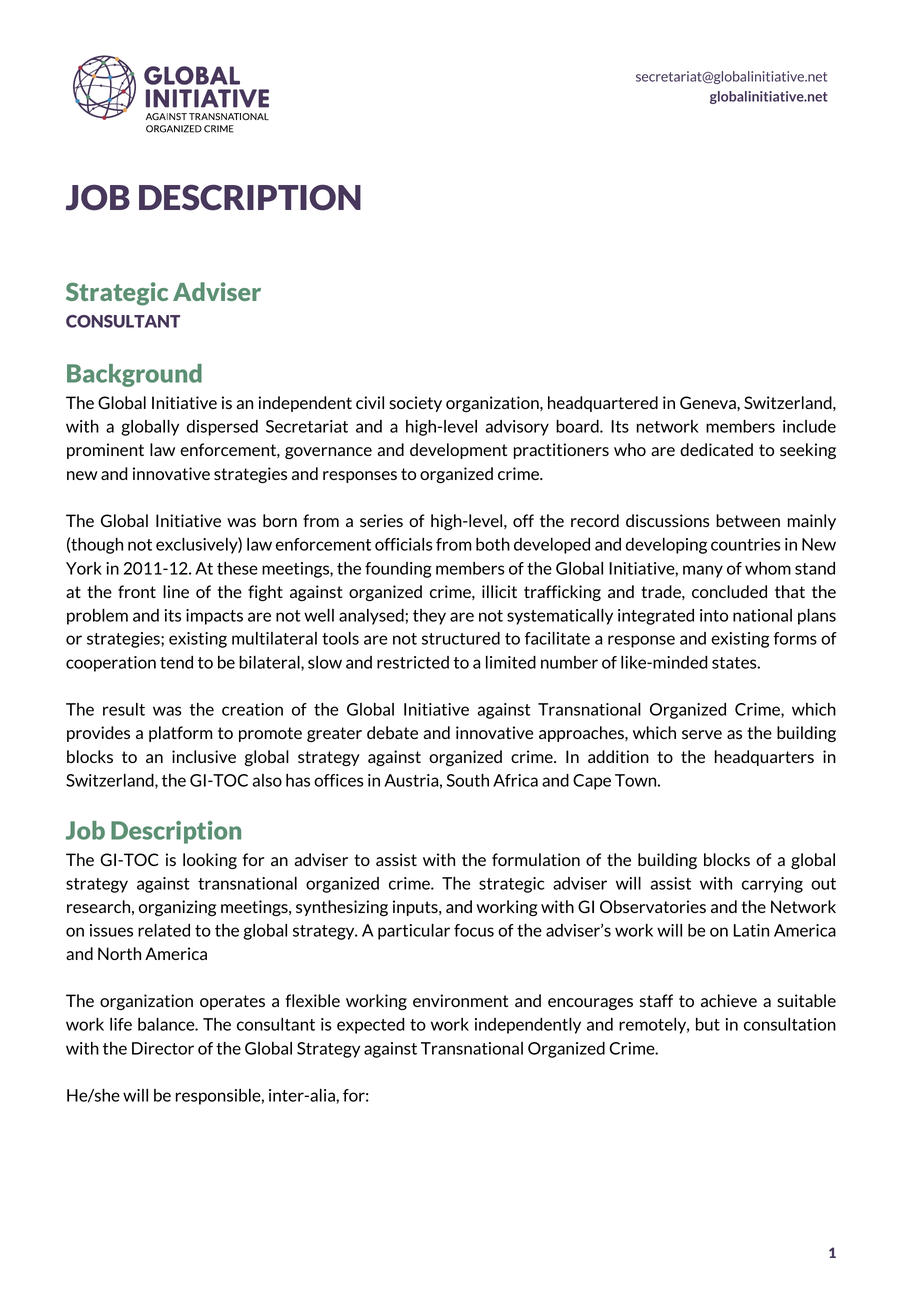 The height and width of the image is (1308, 924). What do you see at coordinates (468, 780) in the image?
I see `South` at bounding box center [468, 780].
